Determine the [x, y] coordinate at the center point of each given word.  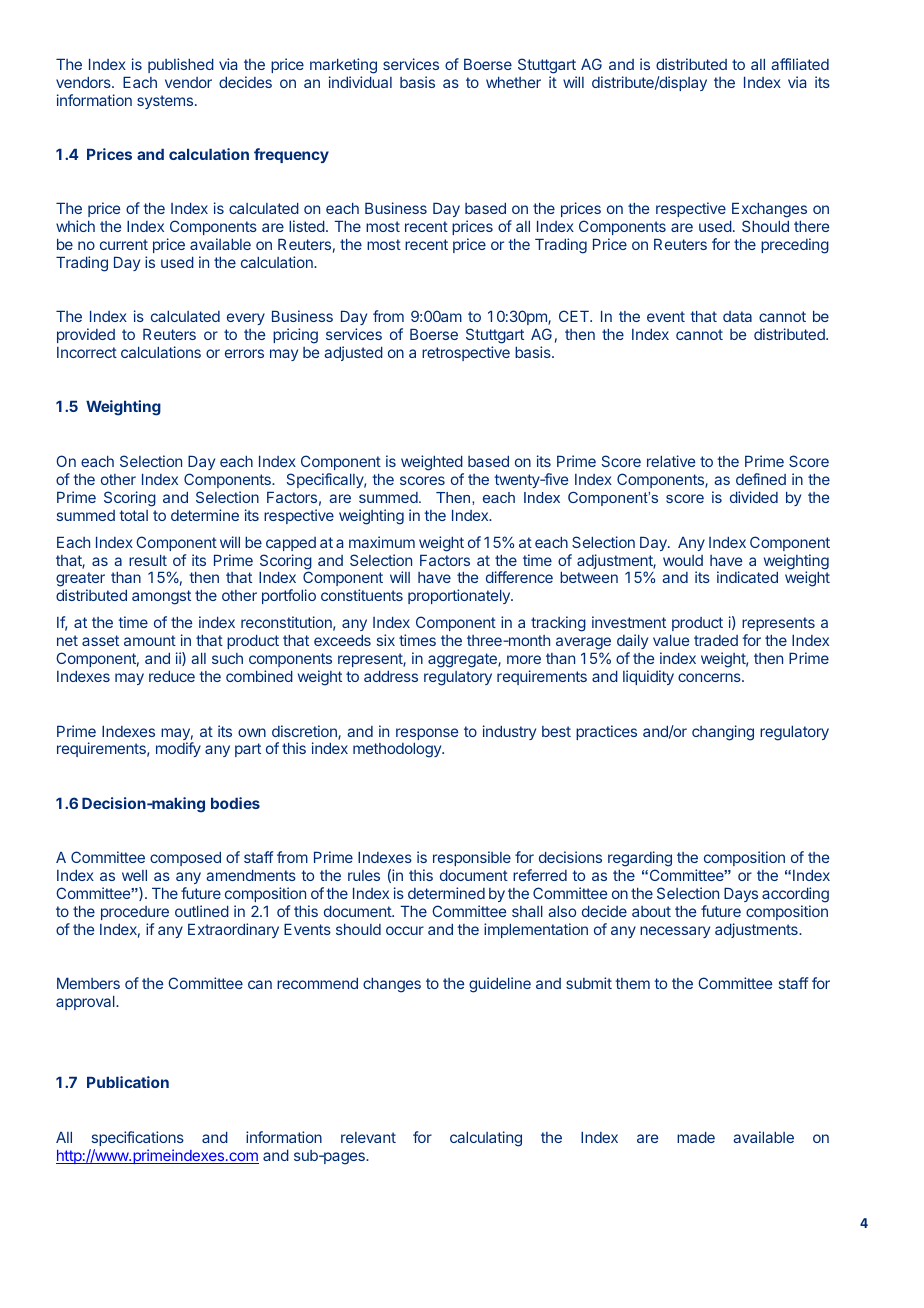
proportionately [460, 596]
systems [165, 102]
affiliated [800, 64]
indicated [747, 577]
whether [513, 82]
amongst [161, 597]
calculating [486, 1139]
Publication [128, 1082]
